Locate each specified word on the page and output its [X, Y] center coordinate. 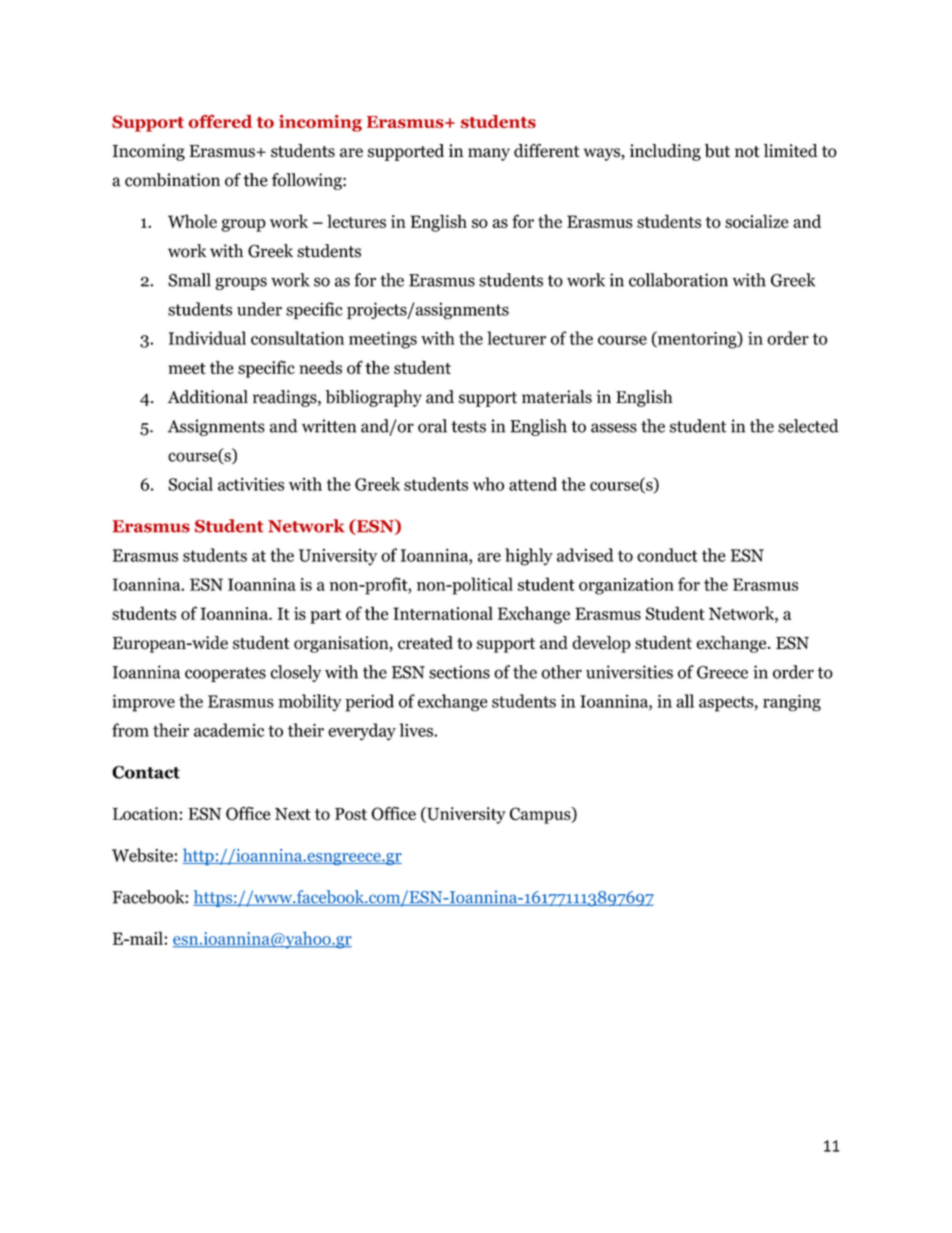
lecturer [516, 338]
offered [220, 121]
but [717, 151]
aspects [727, 704]
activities [251, 484]
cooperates [225, 674]
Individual [207, 338]
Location [145, 813]
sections [459, 672]
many [489, 154]
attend [533, 484]
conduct [667, 555]
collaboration [678, 280]
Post [351, 814]
